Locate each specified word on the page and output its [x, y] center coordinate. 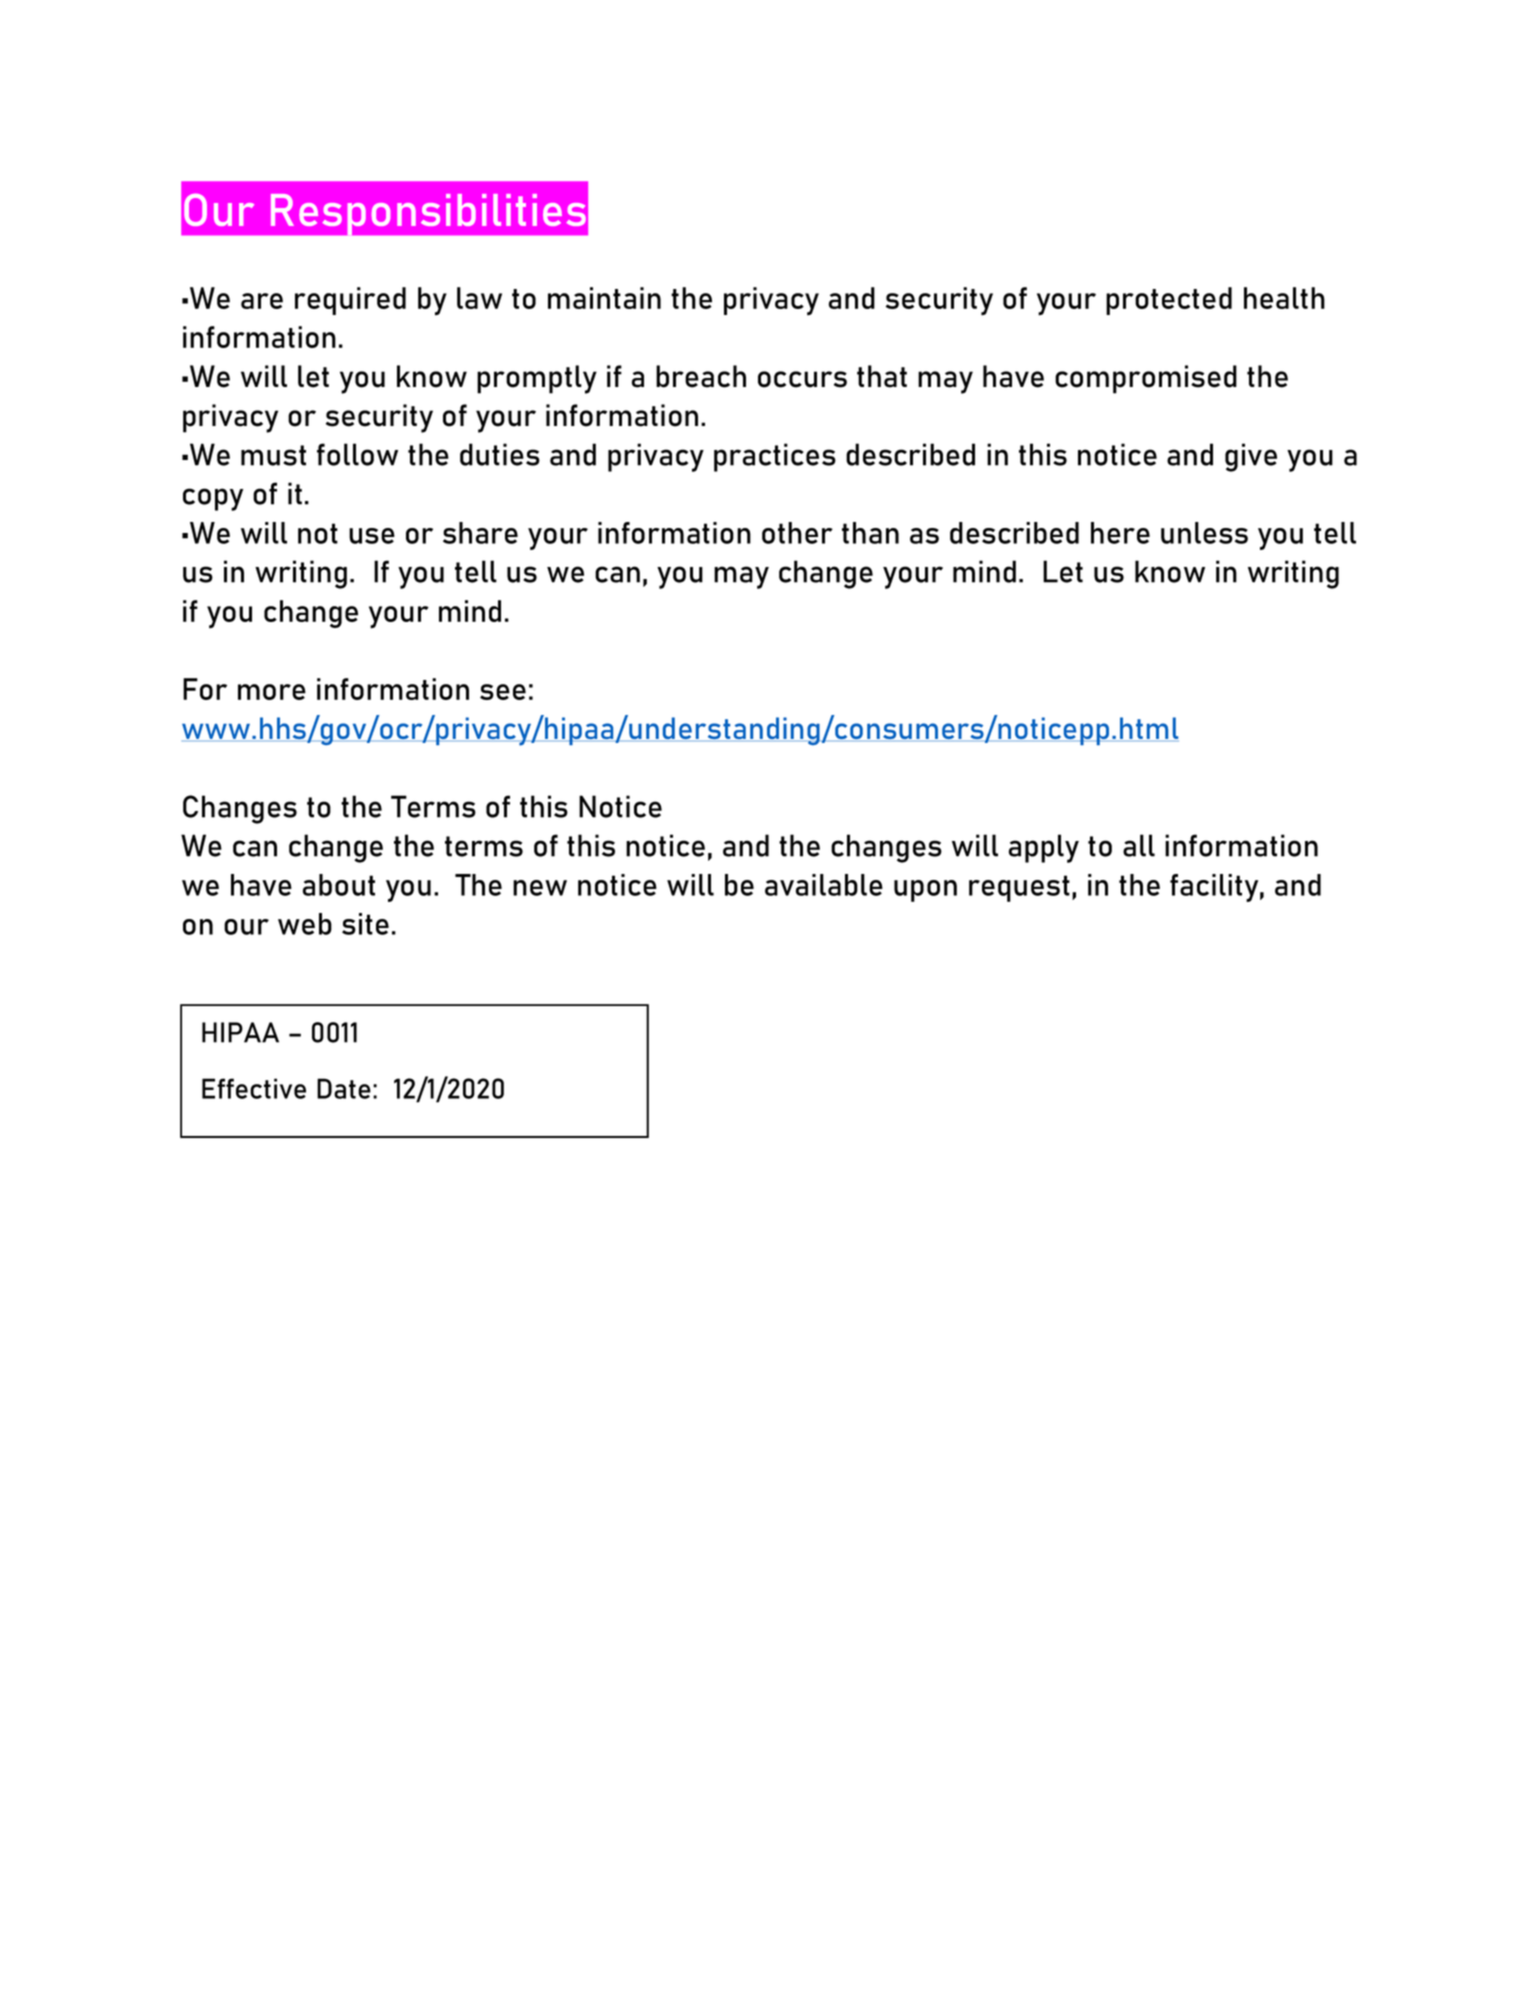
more [272, 692]
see [503, 692]
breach [701, 376]
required [350, 301]
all [1139, 845]
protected [1169, 301]
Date [344, 1088]
